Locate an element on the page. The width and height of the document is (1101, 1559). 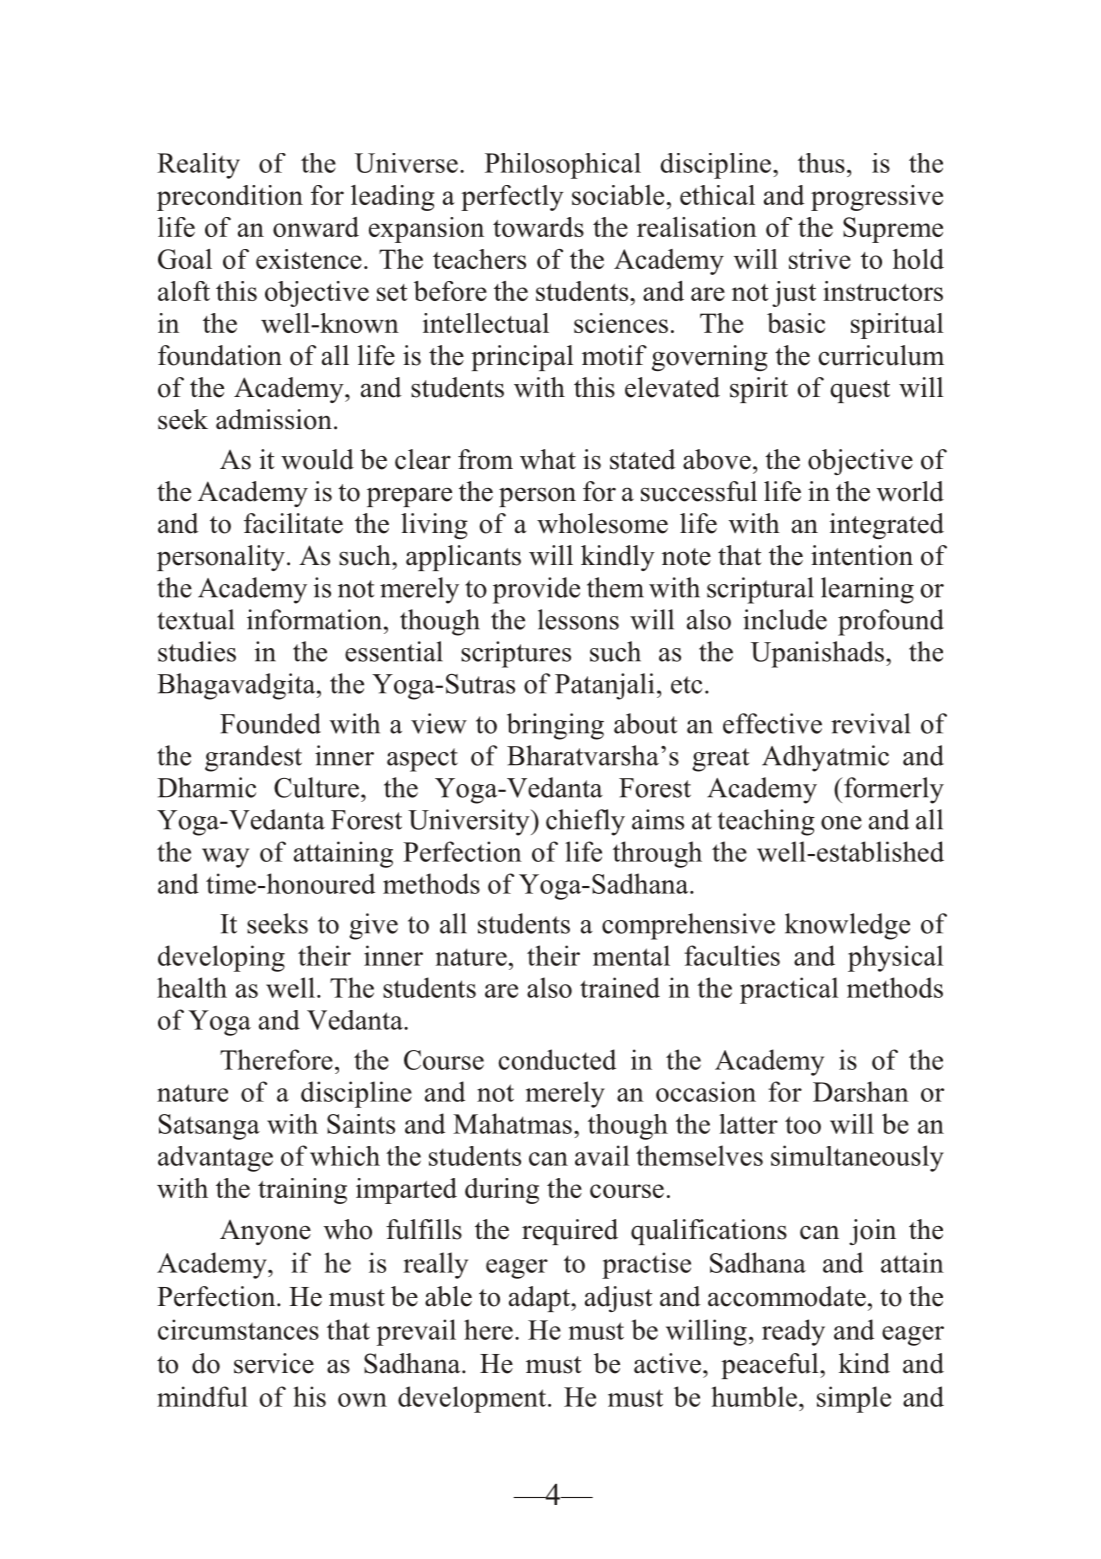
learning is located at coordinates (867, 590).
